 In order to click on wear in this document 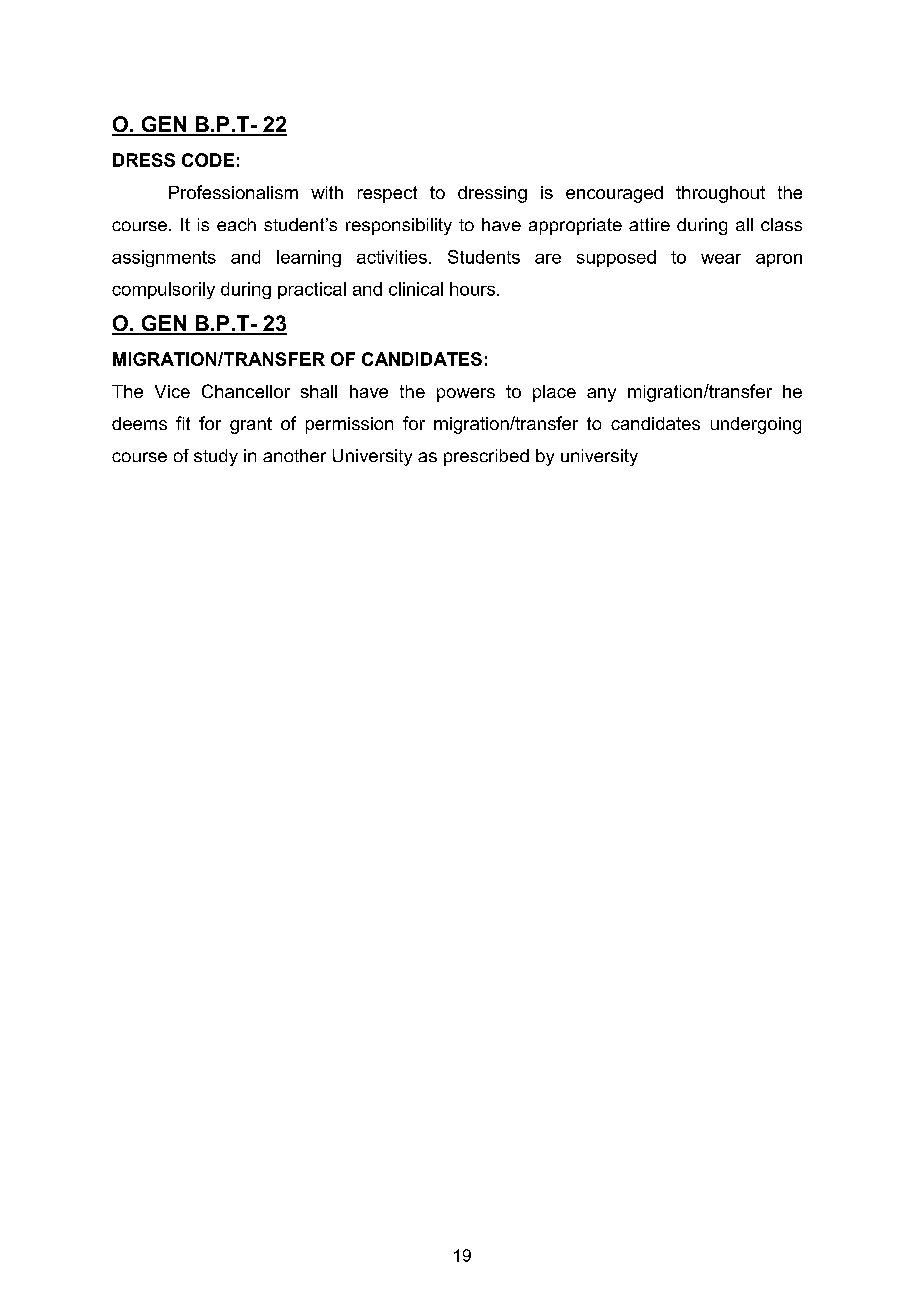, I will do `click(721, 259)`.
